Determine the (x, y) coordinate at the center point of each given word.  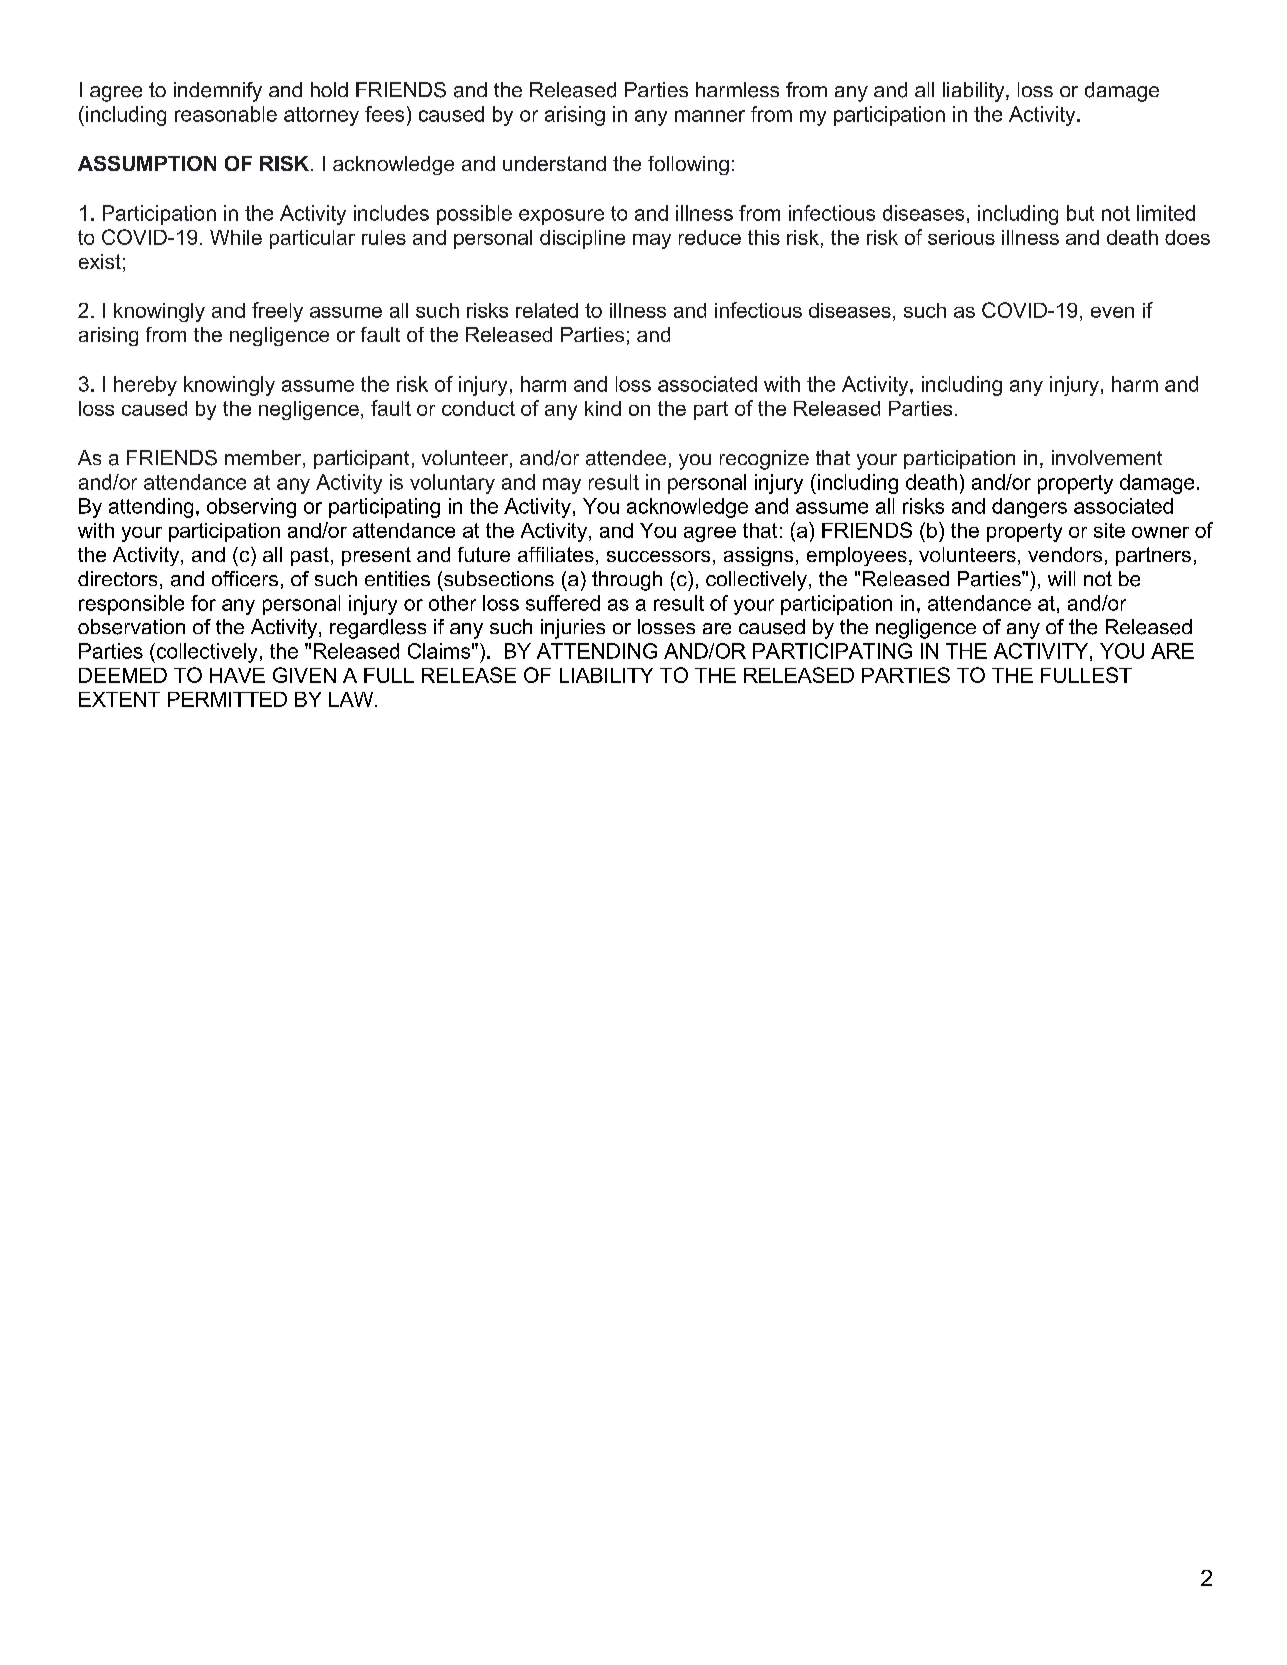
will (1061, 578)
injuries (573, 629)
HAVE (237, 675)
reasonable (226, 114)
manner (710, 116)
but (1080, 213)
